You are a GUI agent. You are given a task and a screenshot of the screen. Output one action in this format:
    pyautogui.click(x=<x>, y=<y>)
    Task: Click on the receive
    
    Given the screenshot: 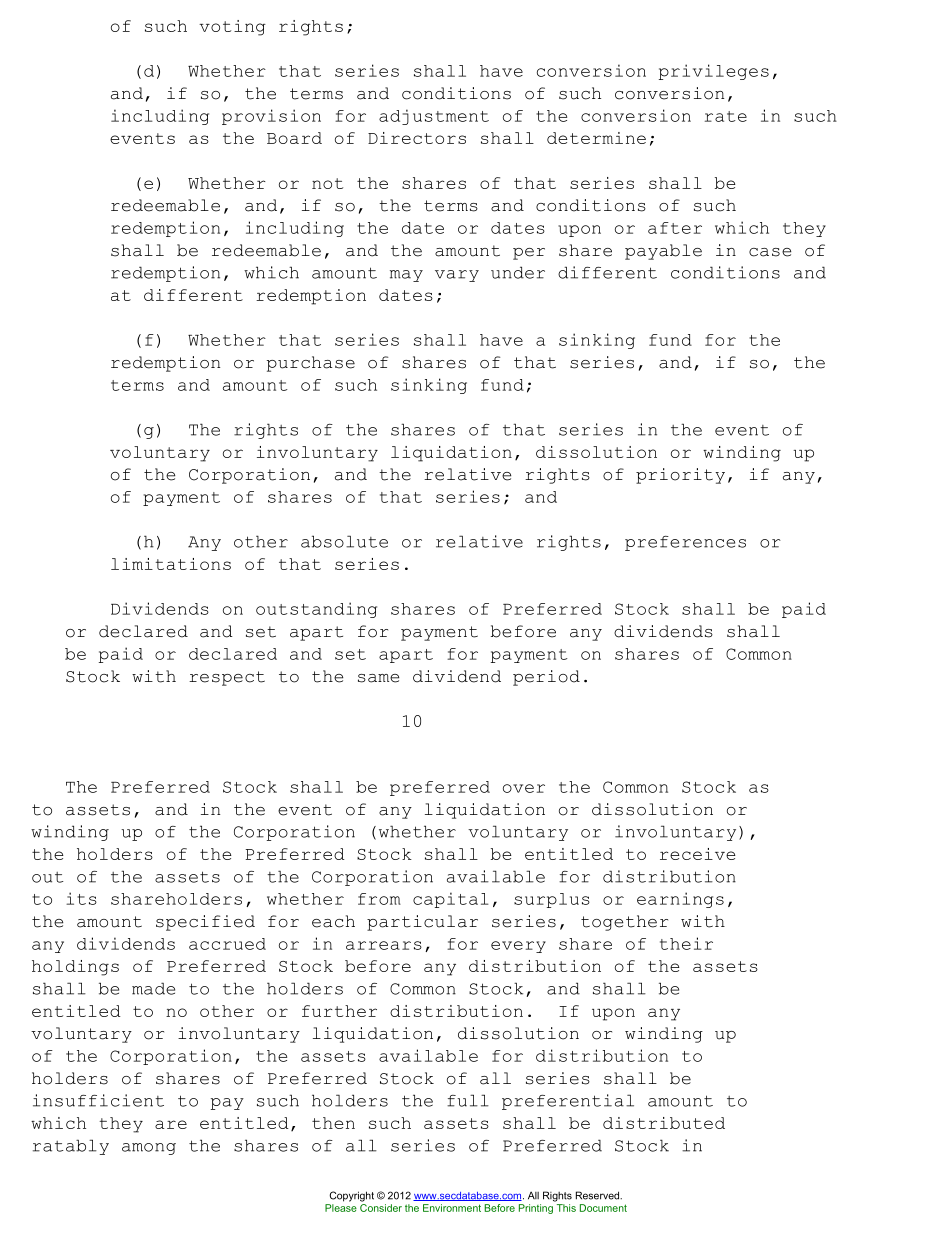 What is the action you would take?
    pyautogui.click(x=698, y=854)
